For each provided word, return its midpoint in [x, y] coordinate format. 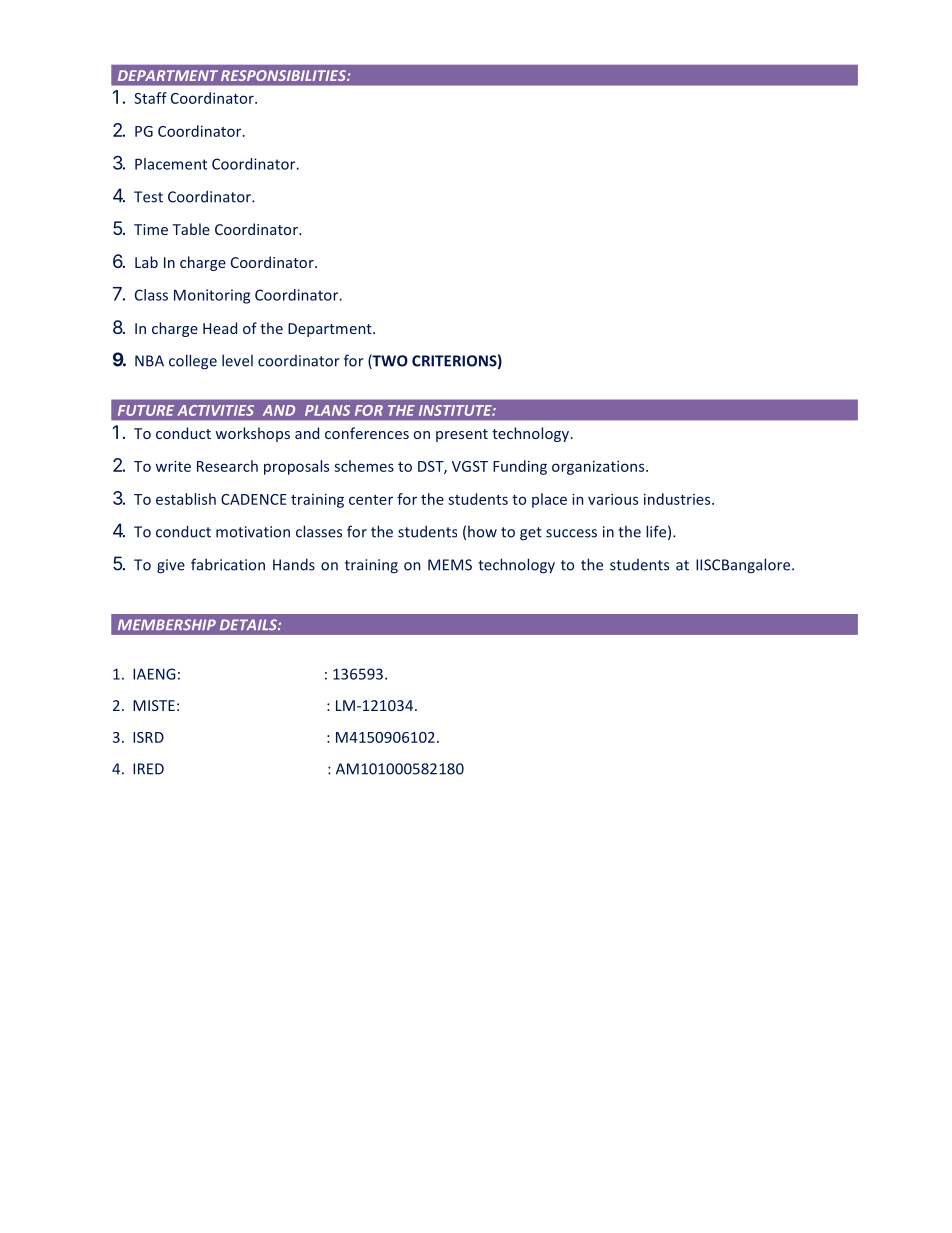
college [193, 362]
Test [148, 197]
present [462, 435]
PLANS [327, 410]
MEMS [450, 565]
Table [191, 229]
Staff [150, 98]
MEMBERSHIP [167, 625]
